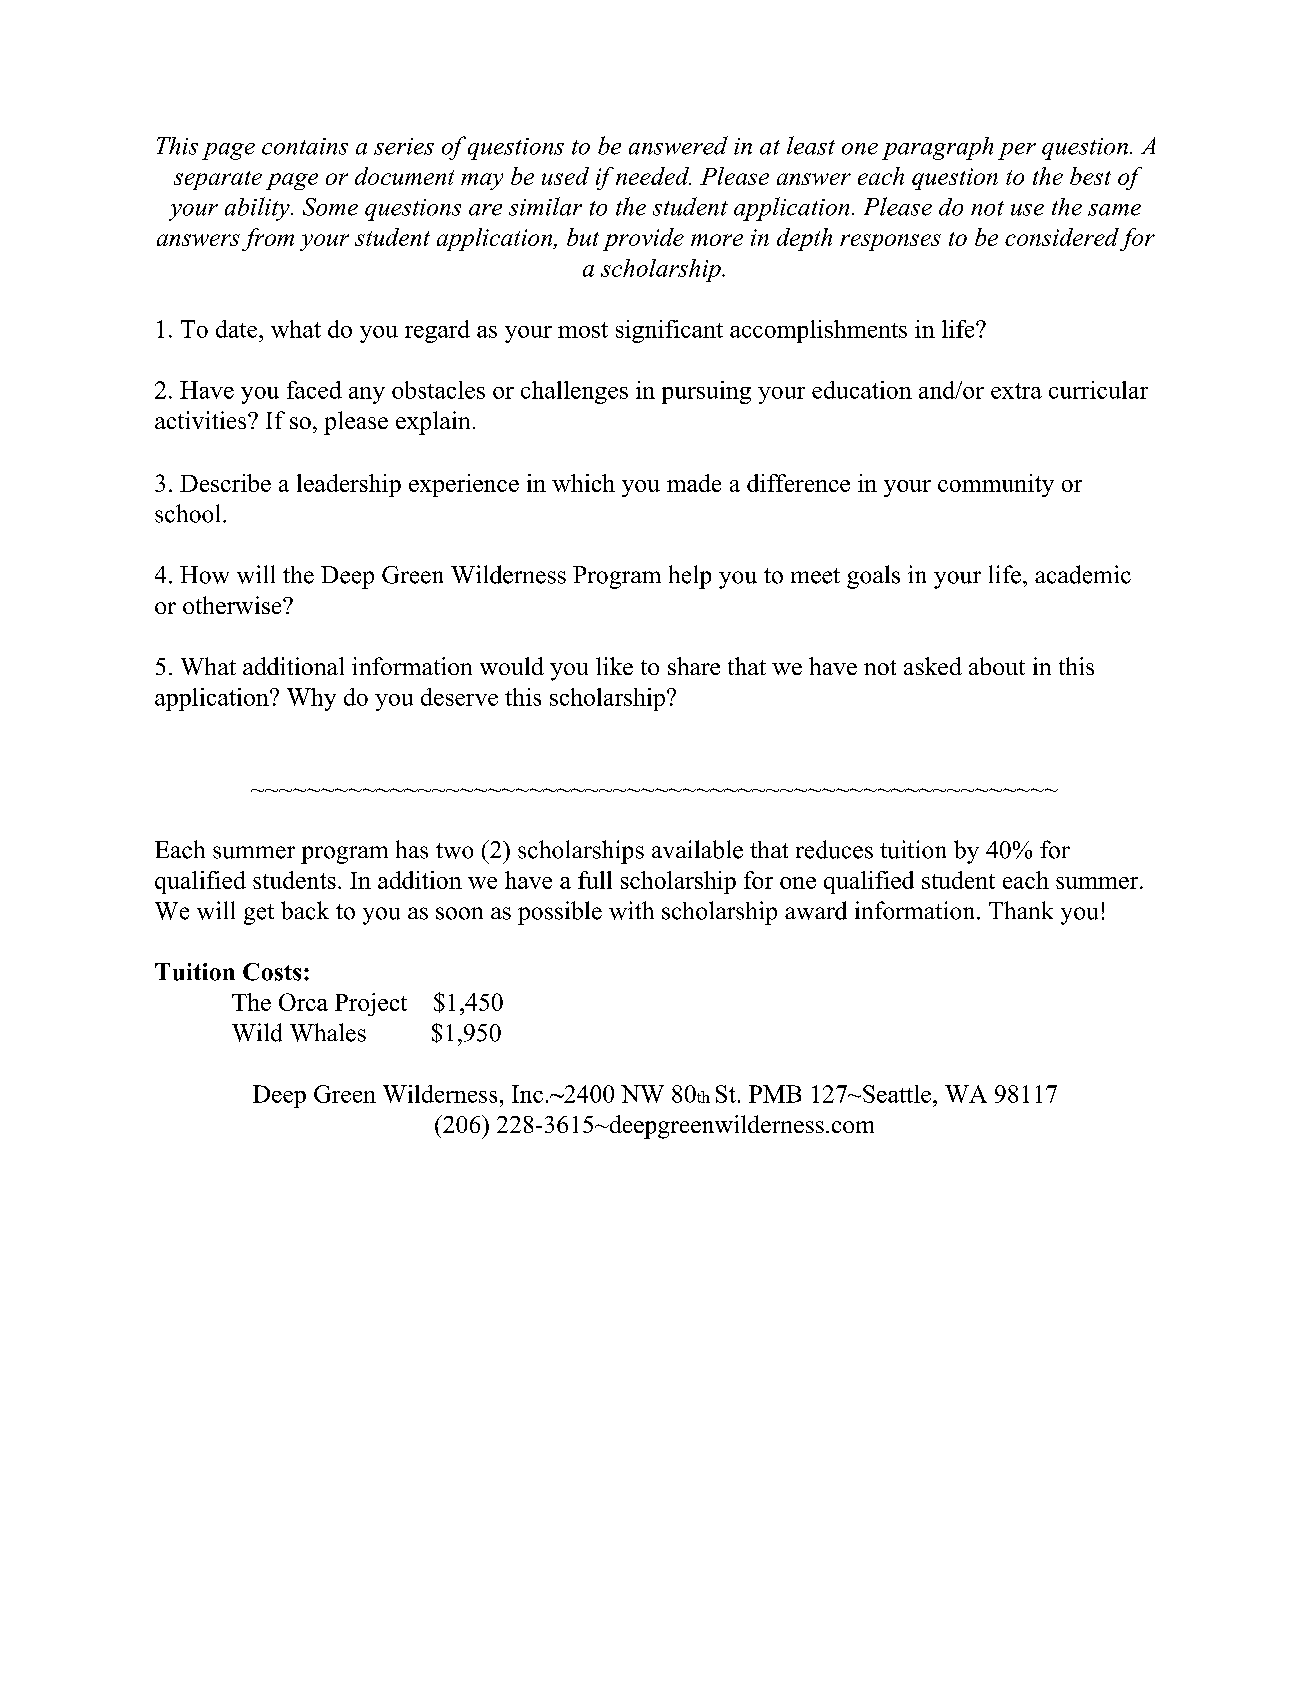 Image resolution: width=1312 pixels, height=1697 pixels. I want to click on needed, so click(653, 176).
